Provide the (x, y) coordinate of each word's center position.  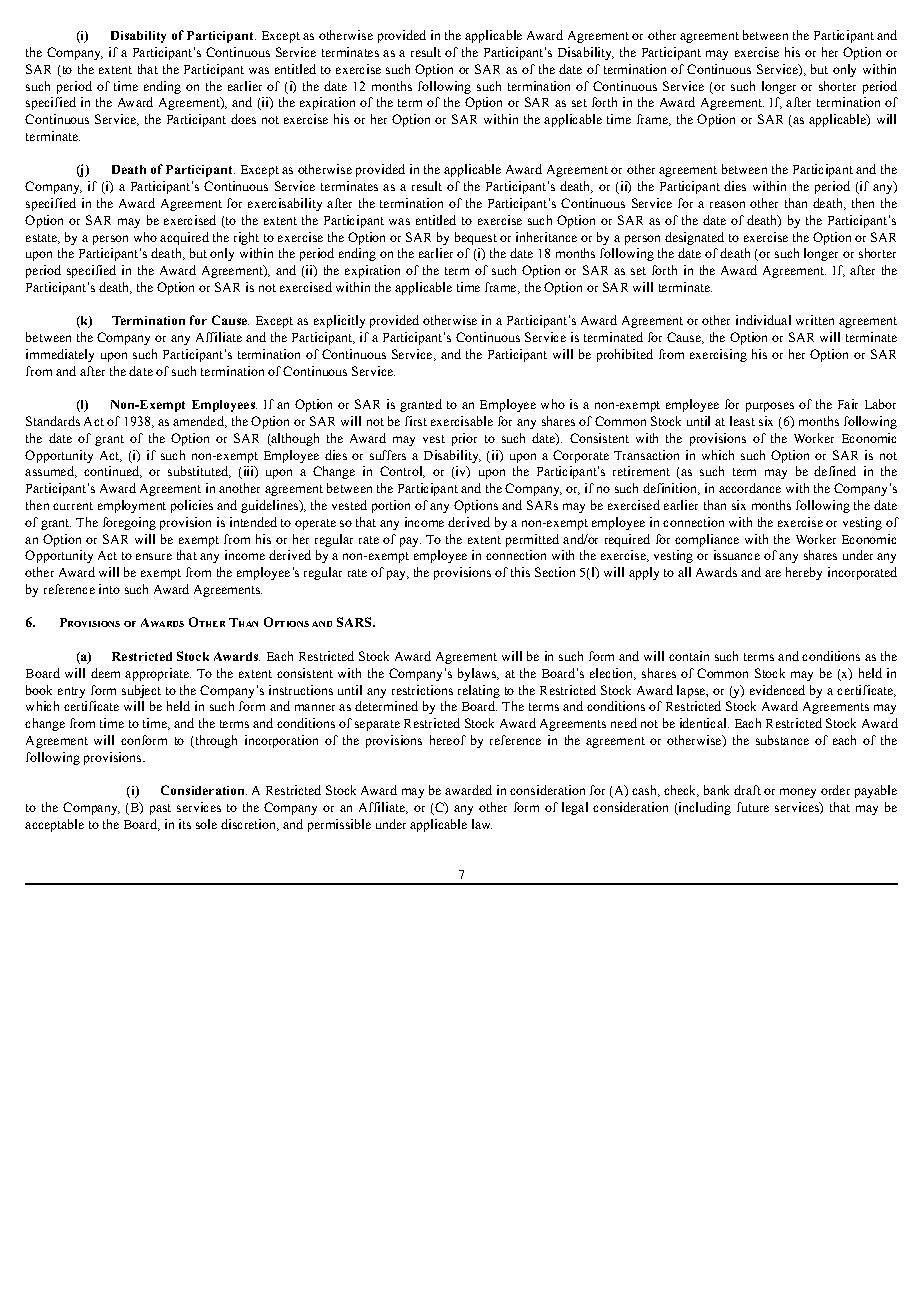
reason (727, 204)
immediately (60, 355)
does (243, 119)
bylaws (478, 674)
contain (689, 656)
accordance (750, 488)
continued (112, 472)
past (160, 809)
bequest (476, 238)
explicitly (339, 321)
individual (763, 320)
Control (402, 472)
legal (575, 808)
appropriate (158, 674)
